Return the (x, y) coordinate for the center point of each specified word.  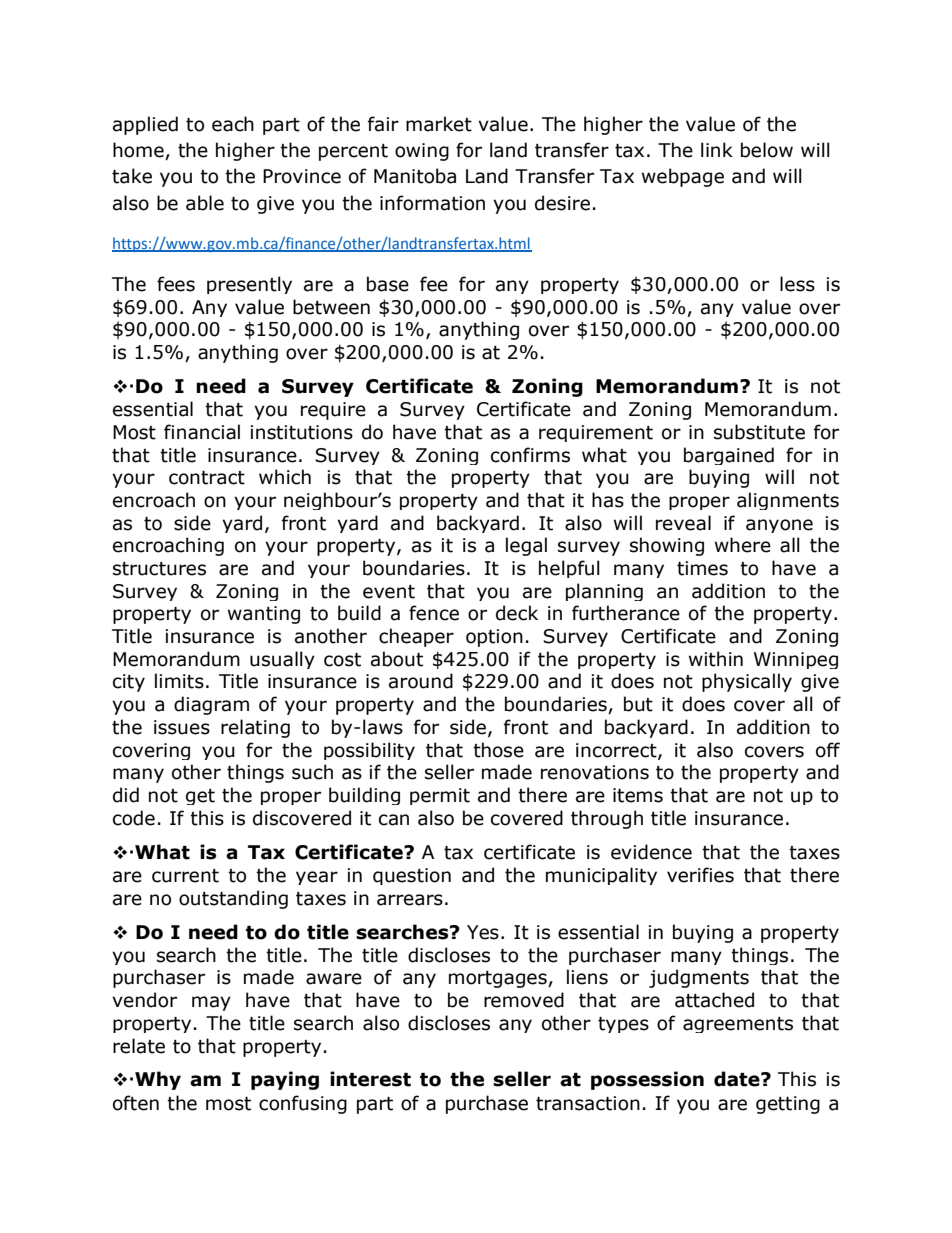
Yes (483, 932)
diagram (211, 705)
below (767, 150)
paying (285, 1080)
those (498, 750)
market (439, 124)
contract (207, 478)
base (388, 284)
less (797, 284)
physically (747, 682)
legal (526, 546)
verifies (700, 875)
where (743, 545)
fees (176, 284)
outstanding (233, 899)
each (233, 124)
